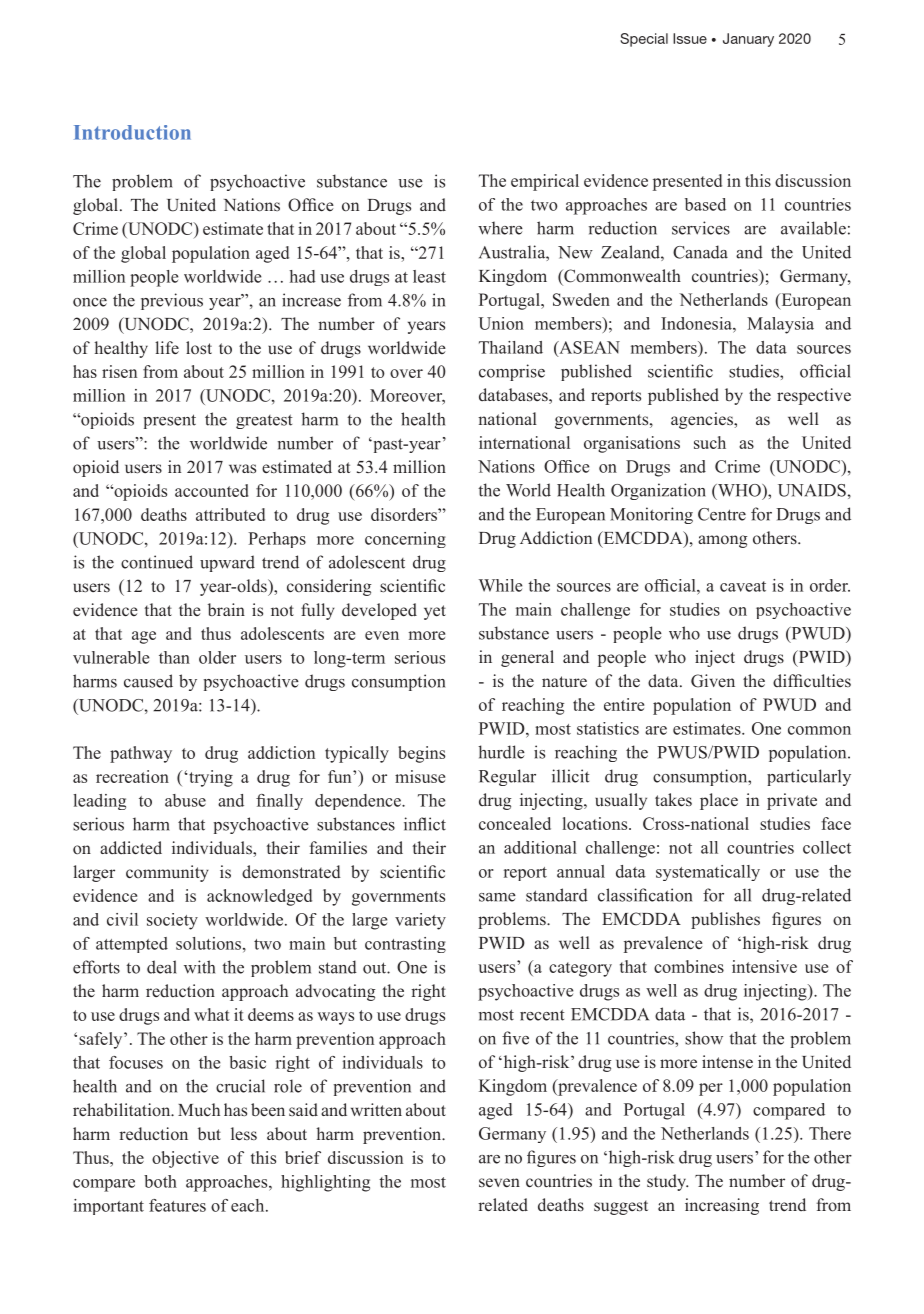  What do you see at coordinates (242, 469) in the page?
I see `was` at bounding box center [242, 469].
